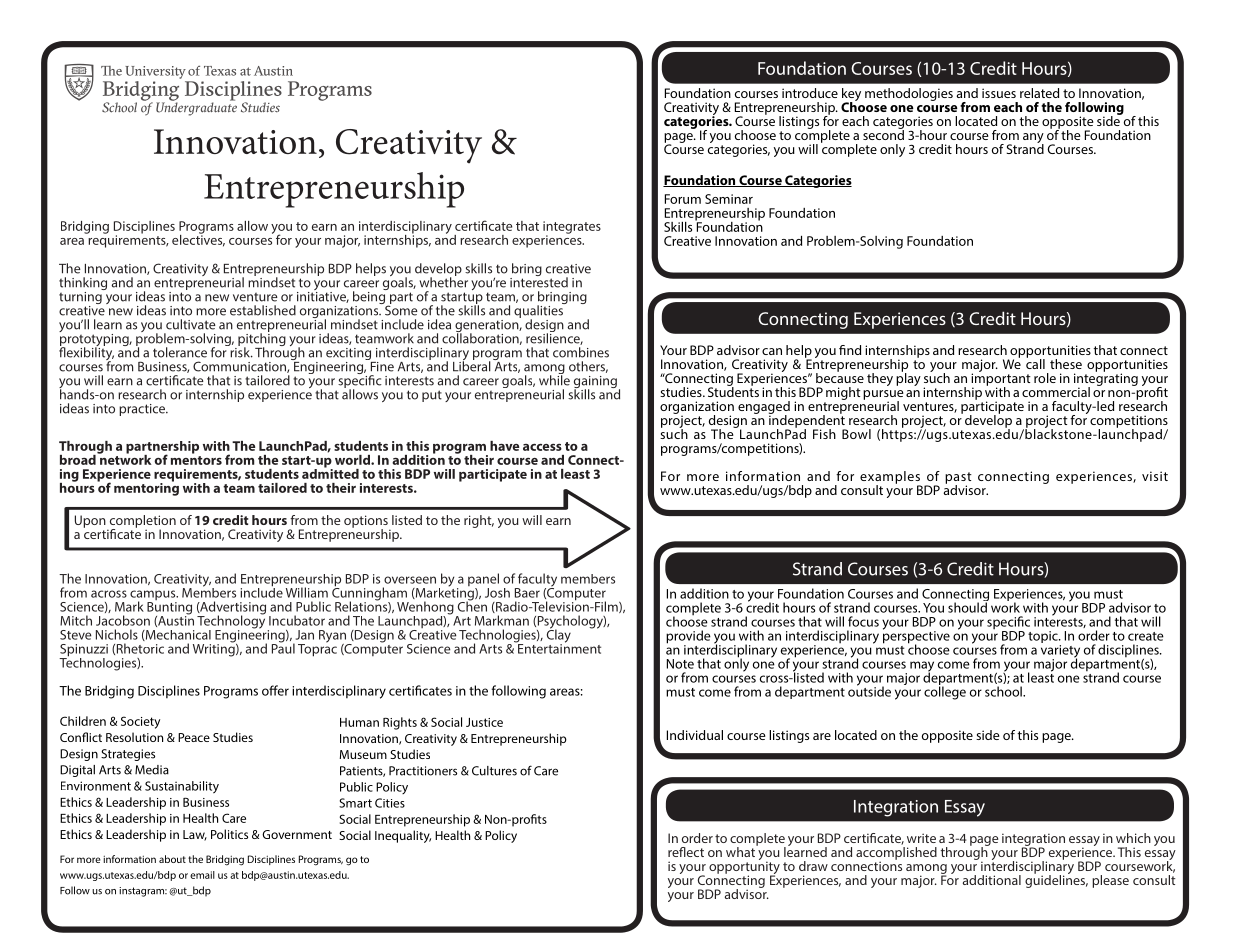 This screenshot has width=1233, height=952. Describe the element at coordinates (180, 352) in the screenshot. I see `tolerance` at that location.
